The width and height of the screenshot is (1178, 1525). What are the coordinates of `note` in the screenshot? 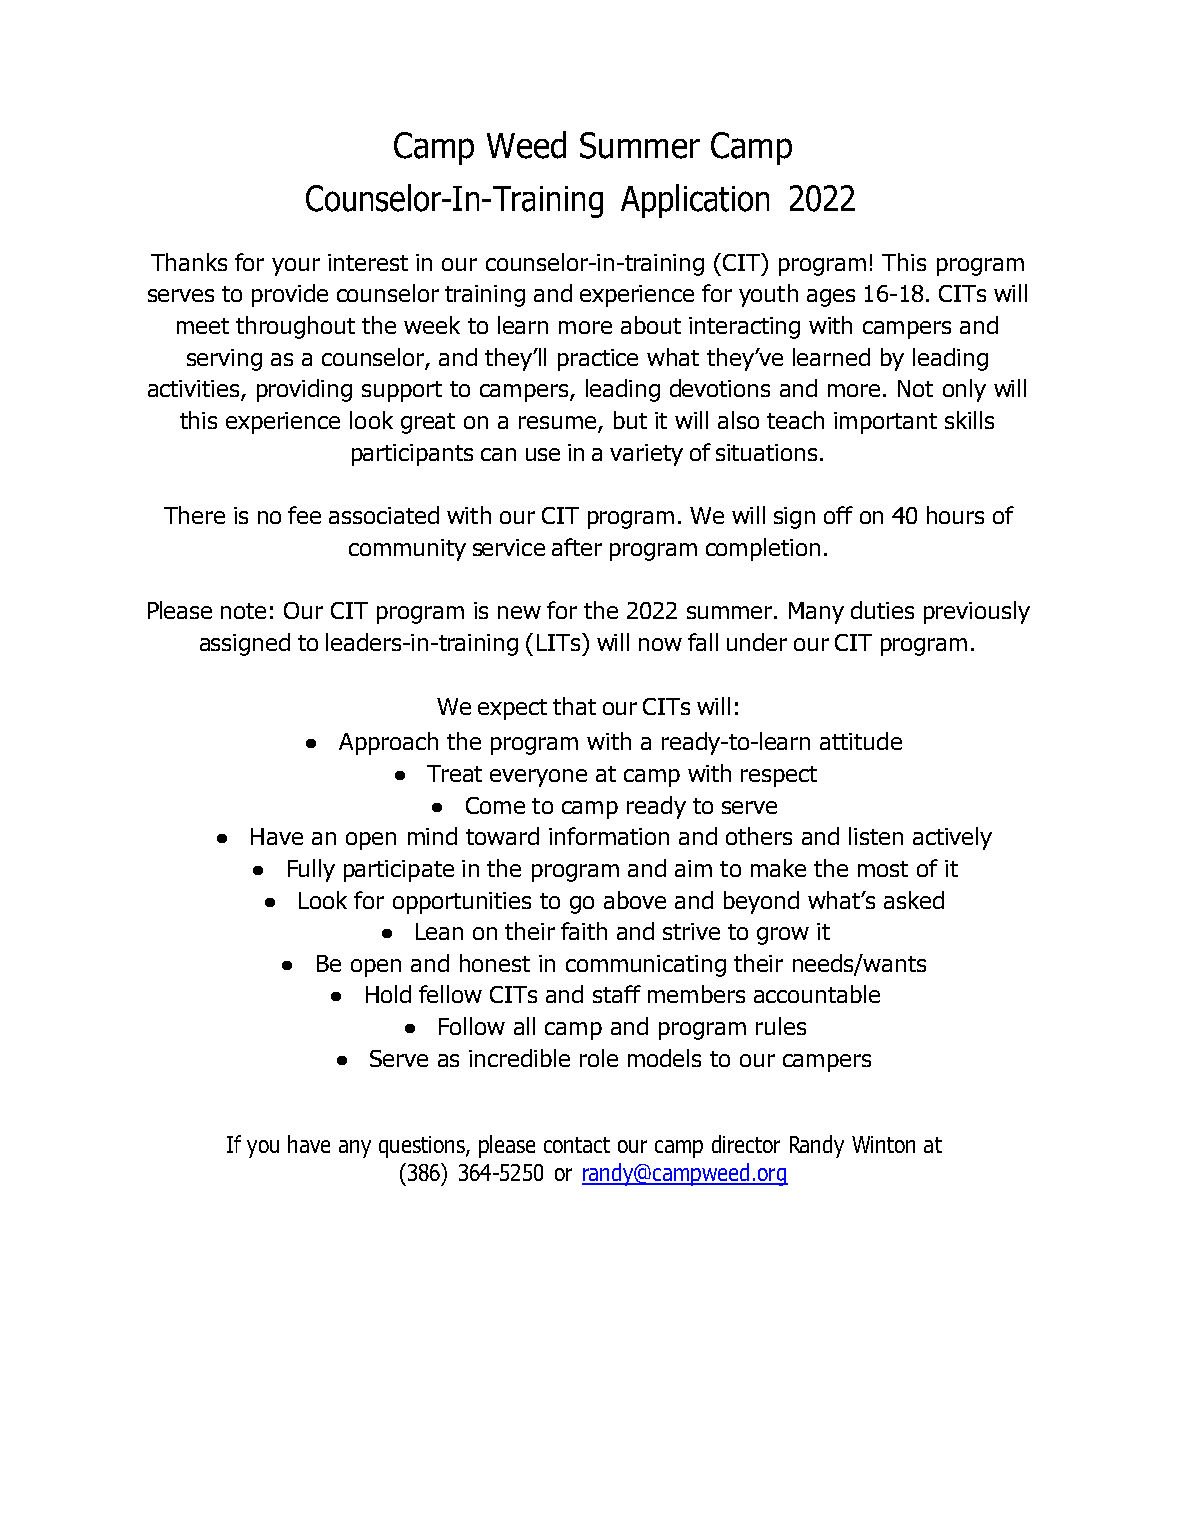 It's located at (243, 611).
